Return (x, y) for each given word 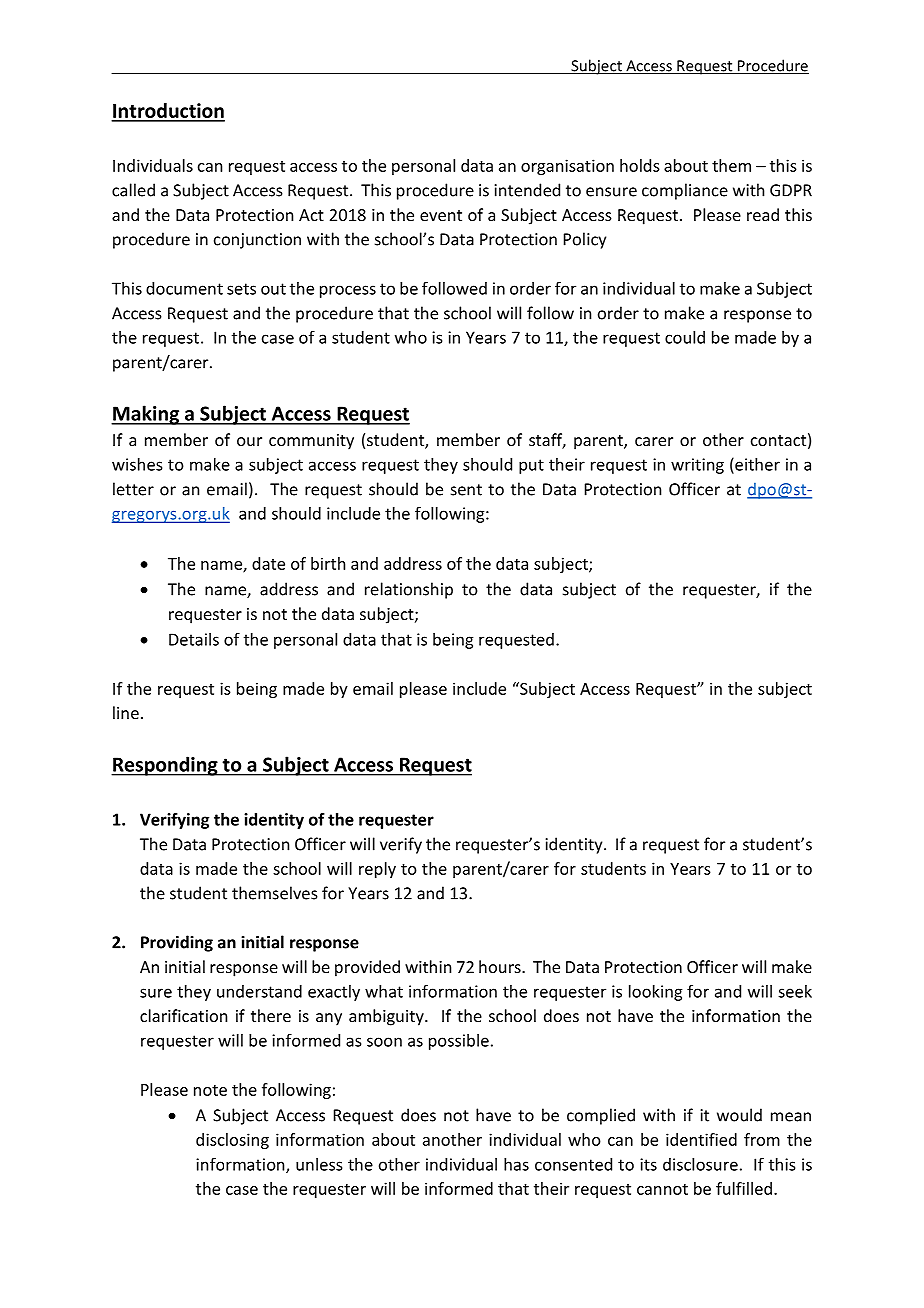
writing (697, 466)
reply (377, 870)
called (133, 190)
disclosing (232, 1141)
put (531, 466)
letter (133, 489)
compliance (685, 191)
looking (655, 993)
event (441, 215)
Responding (165, 766)
